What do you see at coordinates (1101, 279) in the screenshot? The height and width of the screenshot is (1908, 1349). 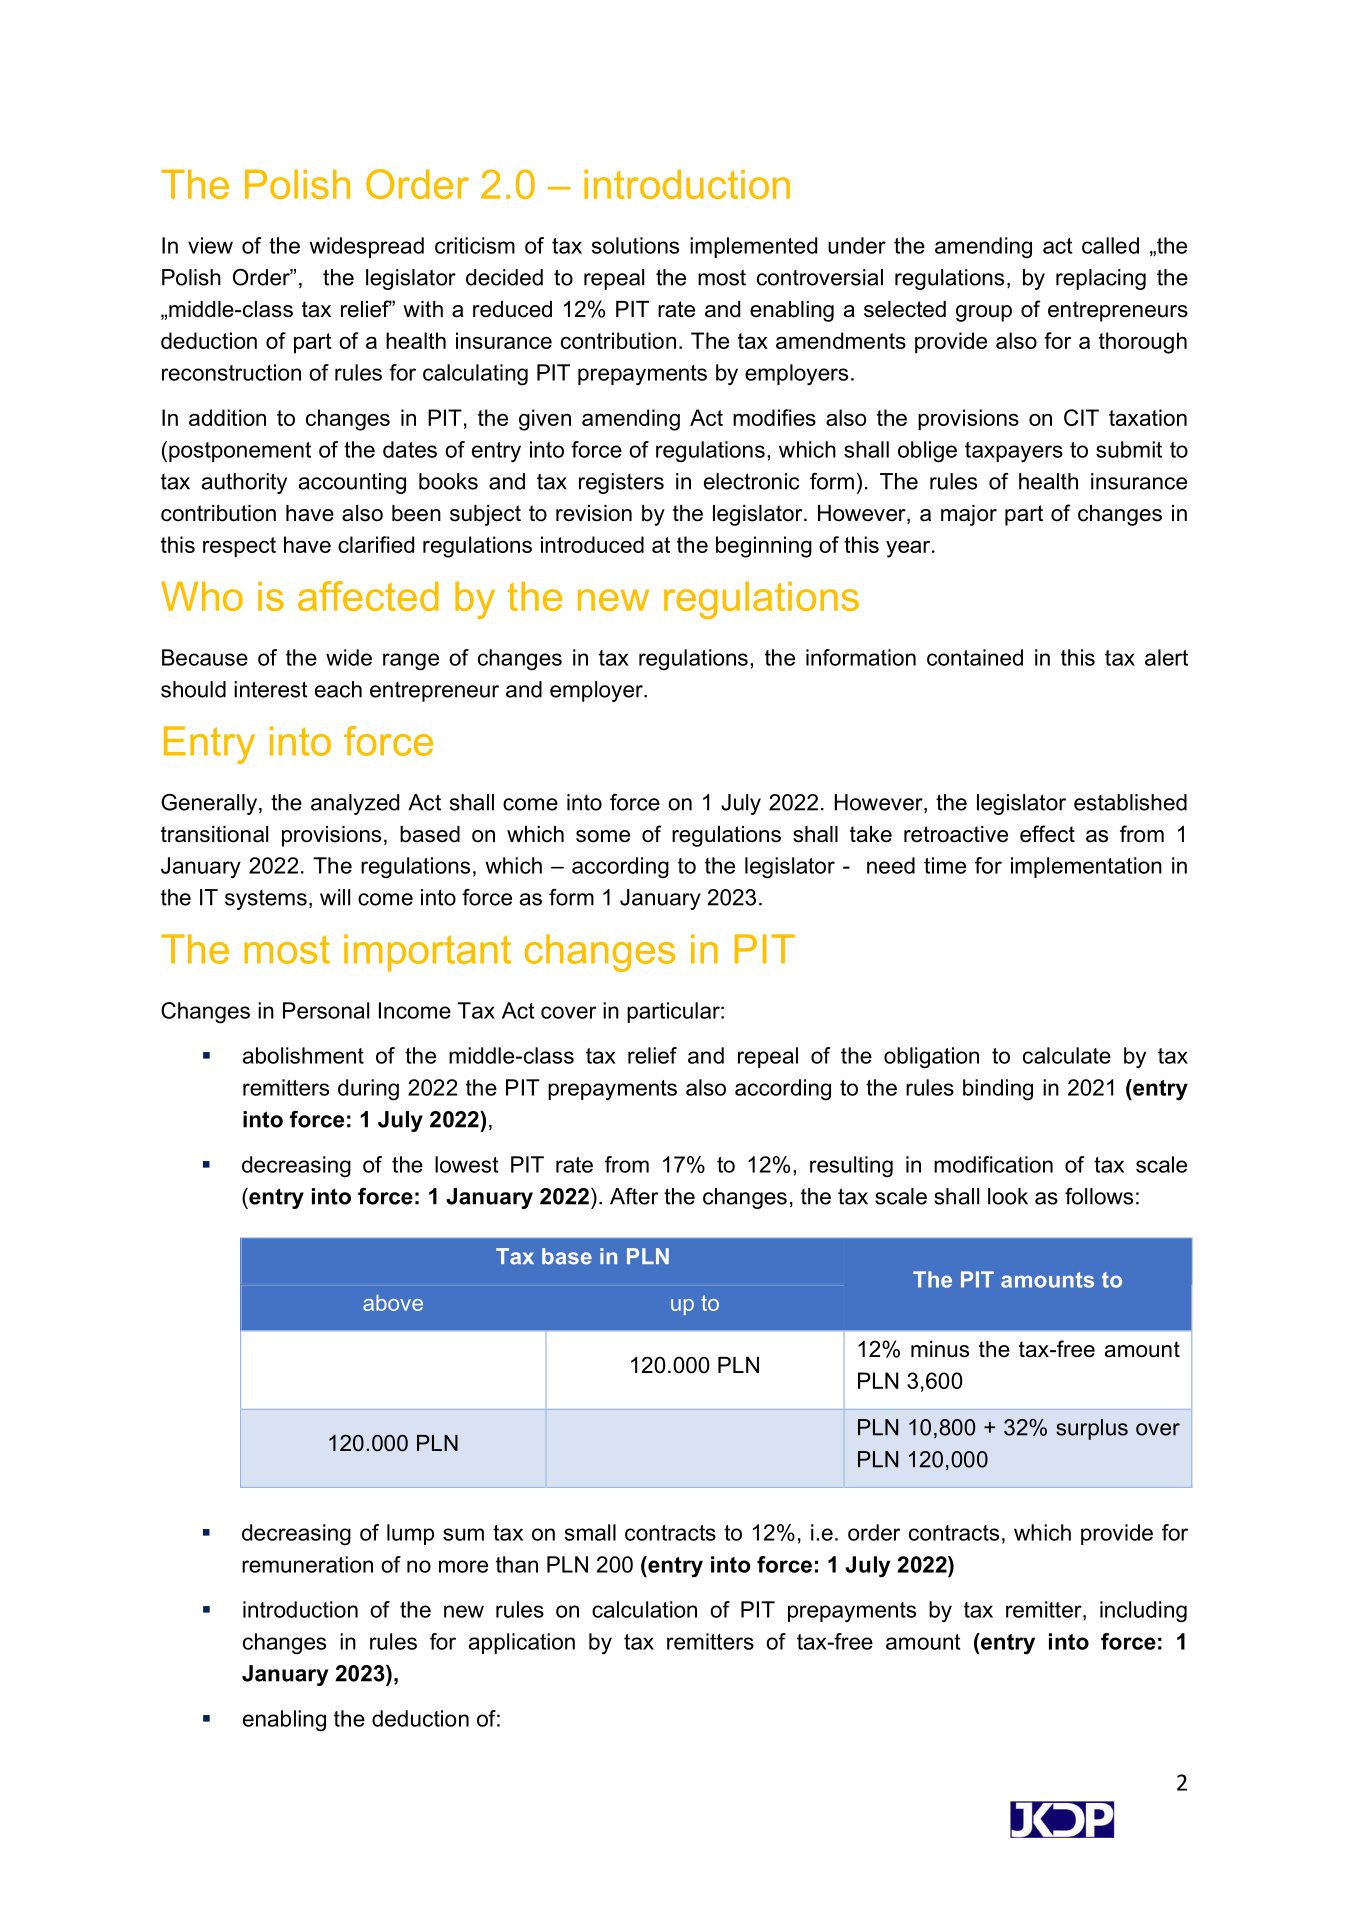 I see `replacing` at bounding box center [1101, 279].
